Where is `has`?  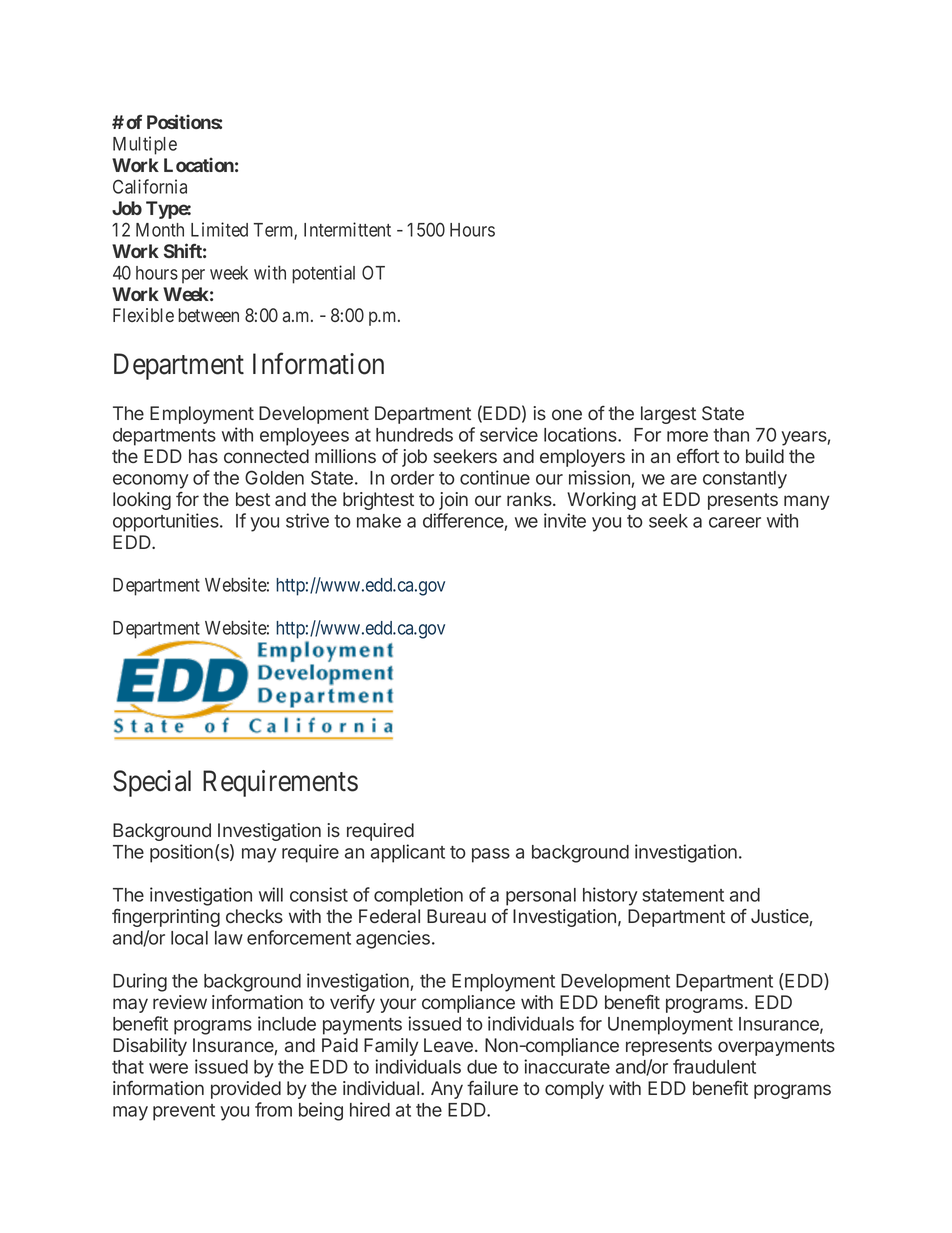
has is located at coordinates (203, 456).
